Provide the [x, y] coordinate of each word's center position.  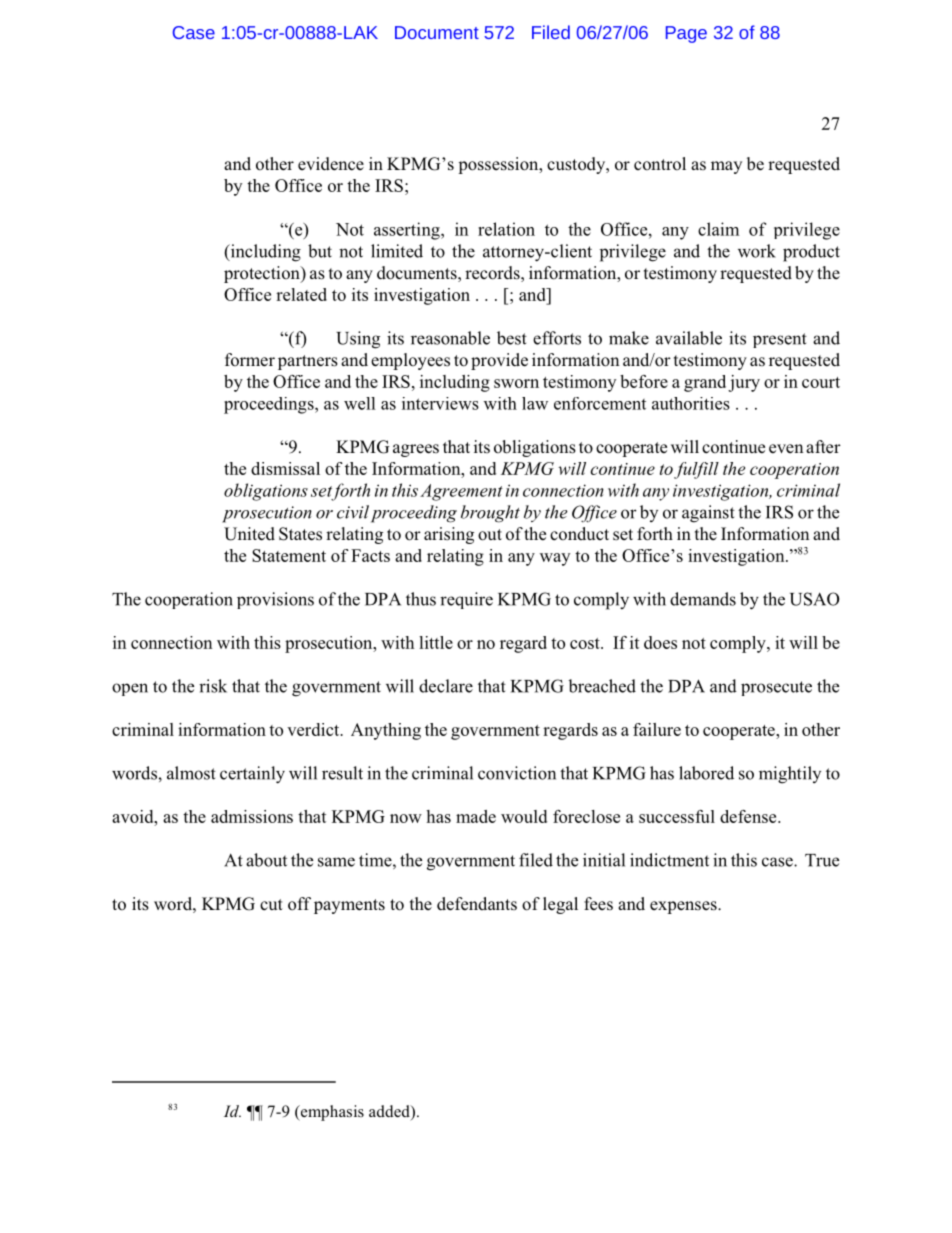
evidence [331, 164]
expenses [684, 907]
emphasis [331, 1113]
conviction [517, 773]
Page [686, 34]
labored [706, 773]
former [250, 360]
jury [744, 383]
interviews [440, 403]
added [390, 1112]
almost [191, 773]
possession [499, 165]
